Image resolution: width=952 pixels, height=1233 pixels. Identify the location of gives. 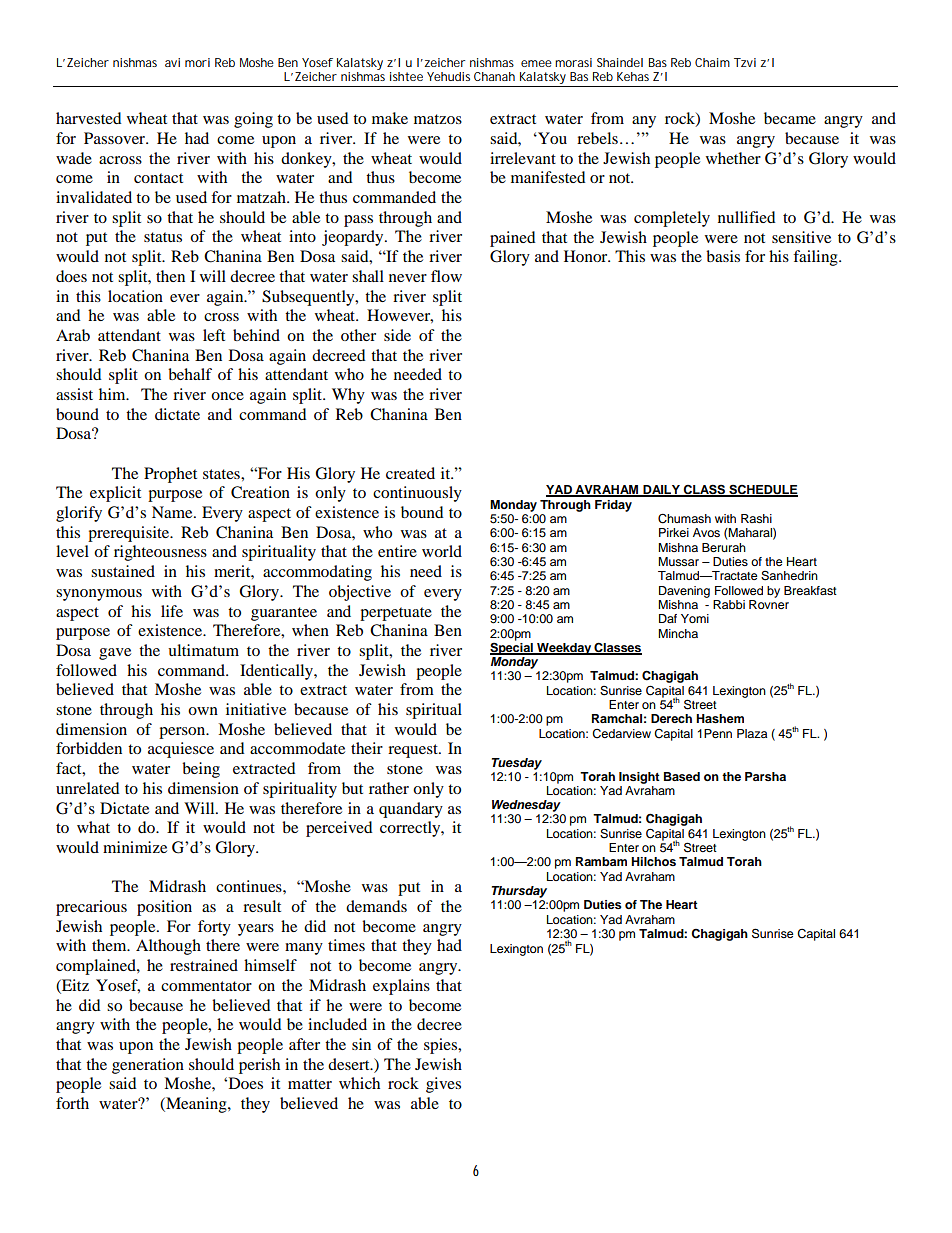
(443, 1085).
